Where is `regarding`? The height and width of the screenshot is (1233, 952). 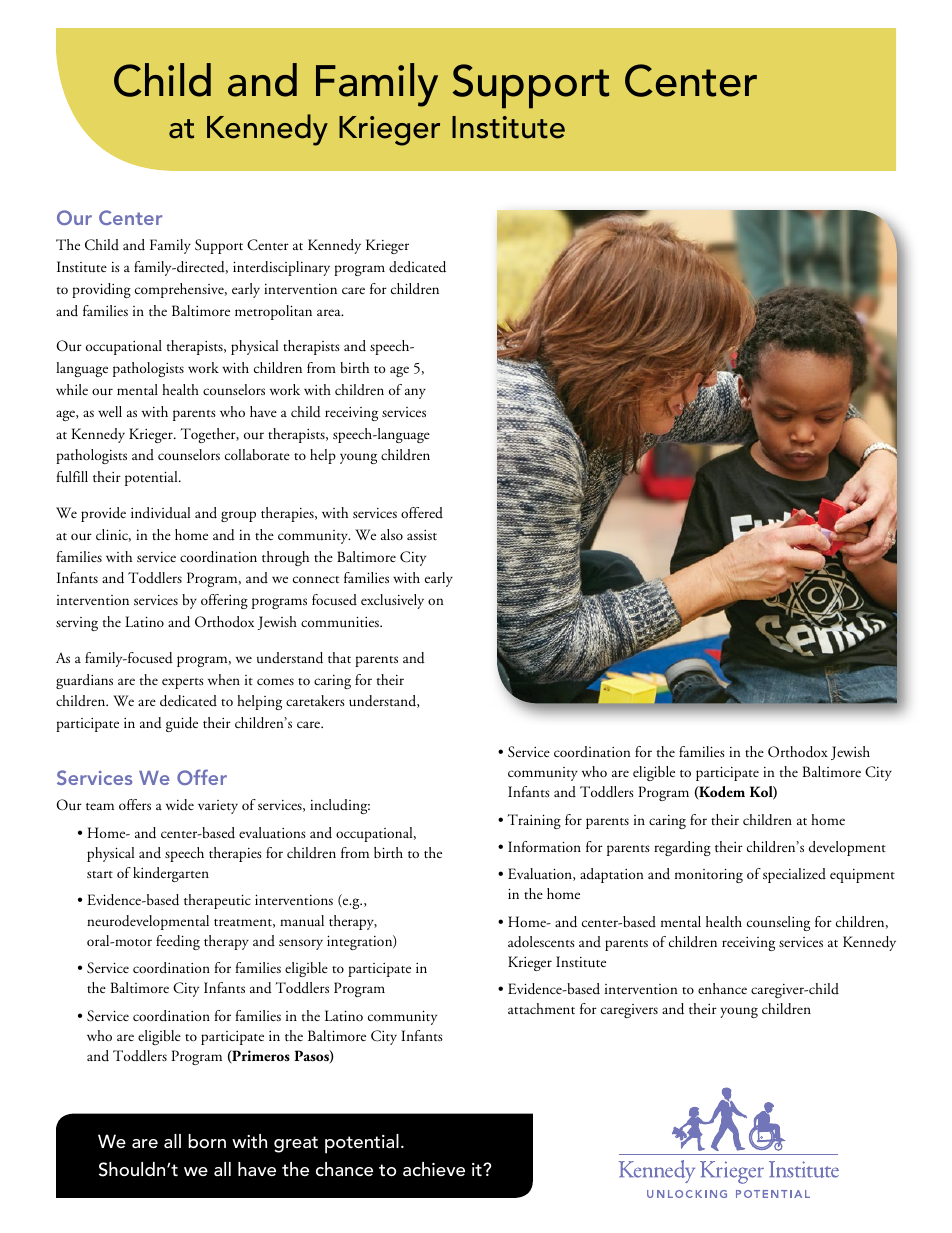
regarding is located at coordinates (682, 848).
